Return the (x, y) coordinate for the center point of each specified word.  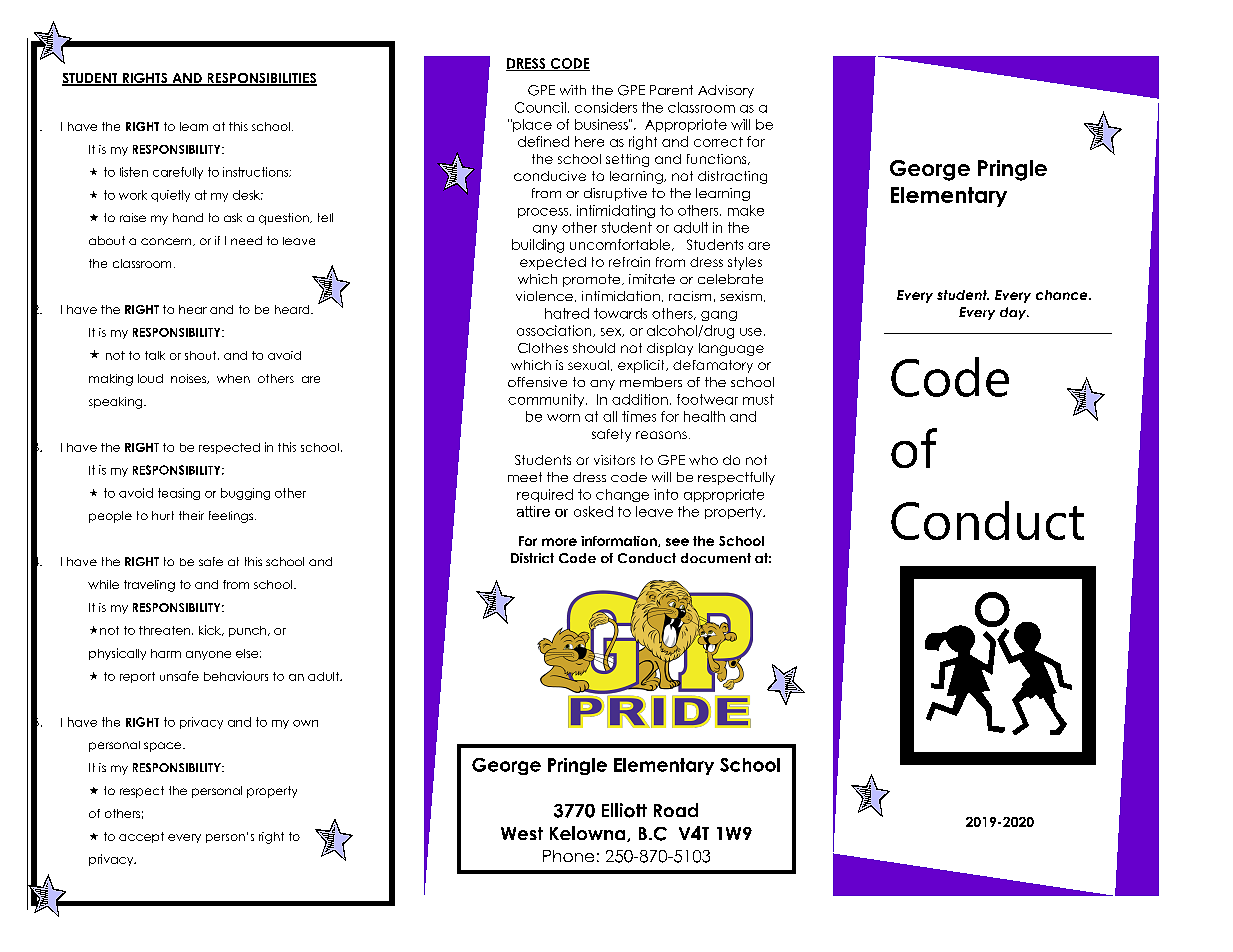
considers (606, 107)
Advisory (726, 91)
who (703, 460)
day (1014, 313)
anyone (208, 655)
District (532, 558)
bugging (245, 494)
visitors (614, 460)
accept (141, 837)
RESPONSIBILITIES (261, 79)
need (246, 240)
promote (593, 280)
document (716, 558)
